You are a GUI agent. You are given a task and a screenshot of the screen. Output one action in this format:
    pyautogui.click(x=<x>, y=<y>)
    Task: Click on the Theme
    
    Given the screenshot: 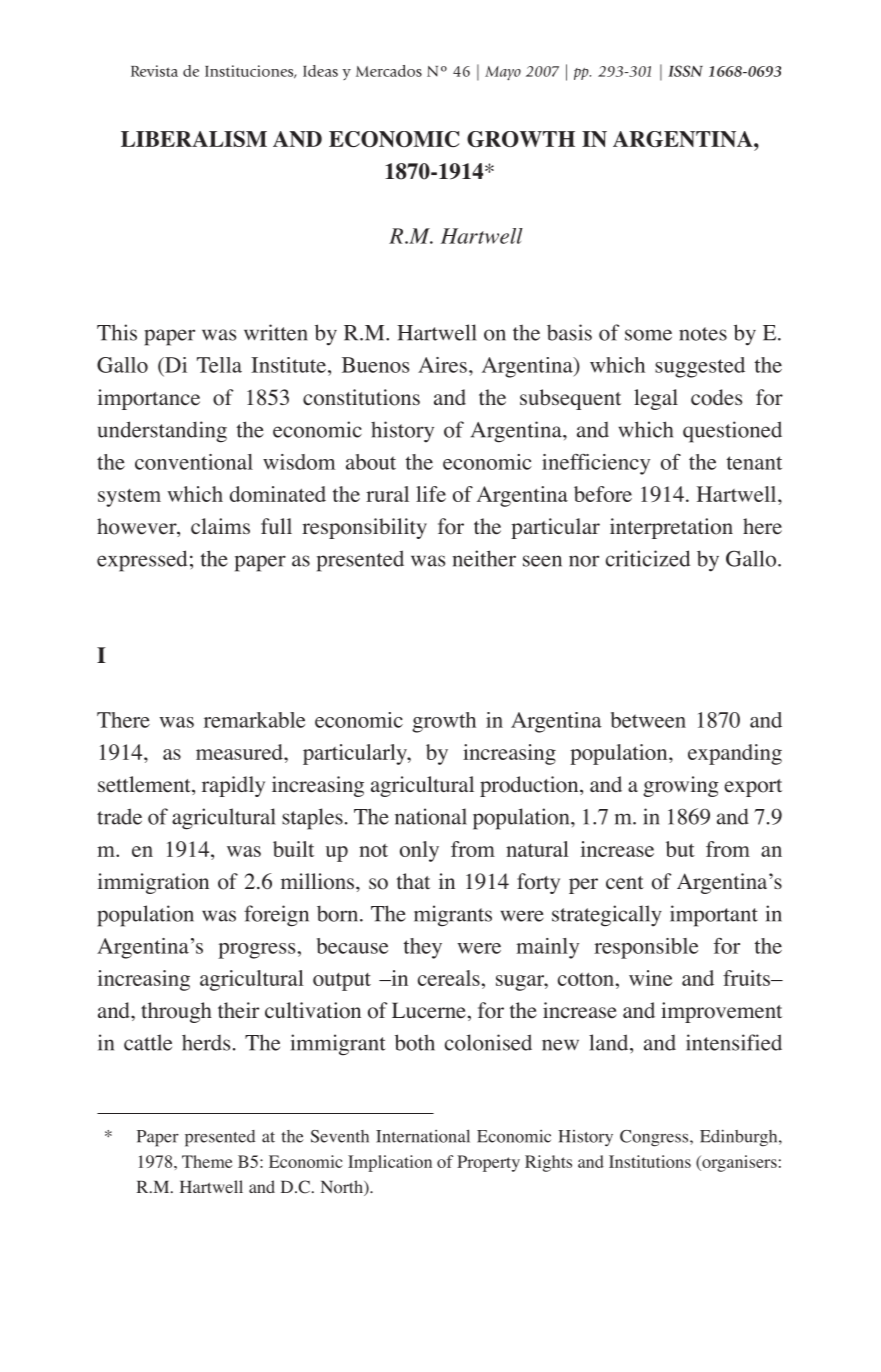 What is the action you would take?
    pyautogui.click(x=207, y=1161)
